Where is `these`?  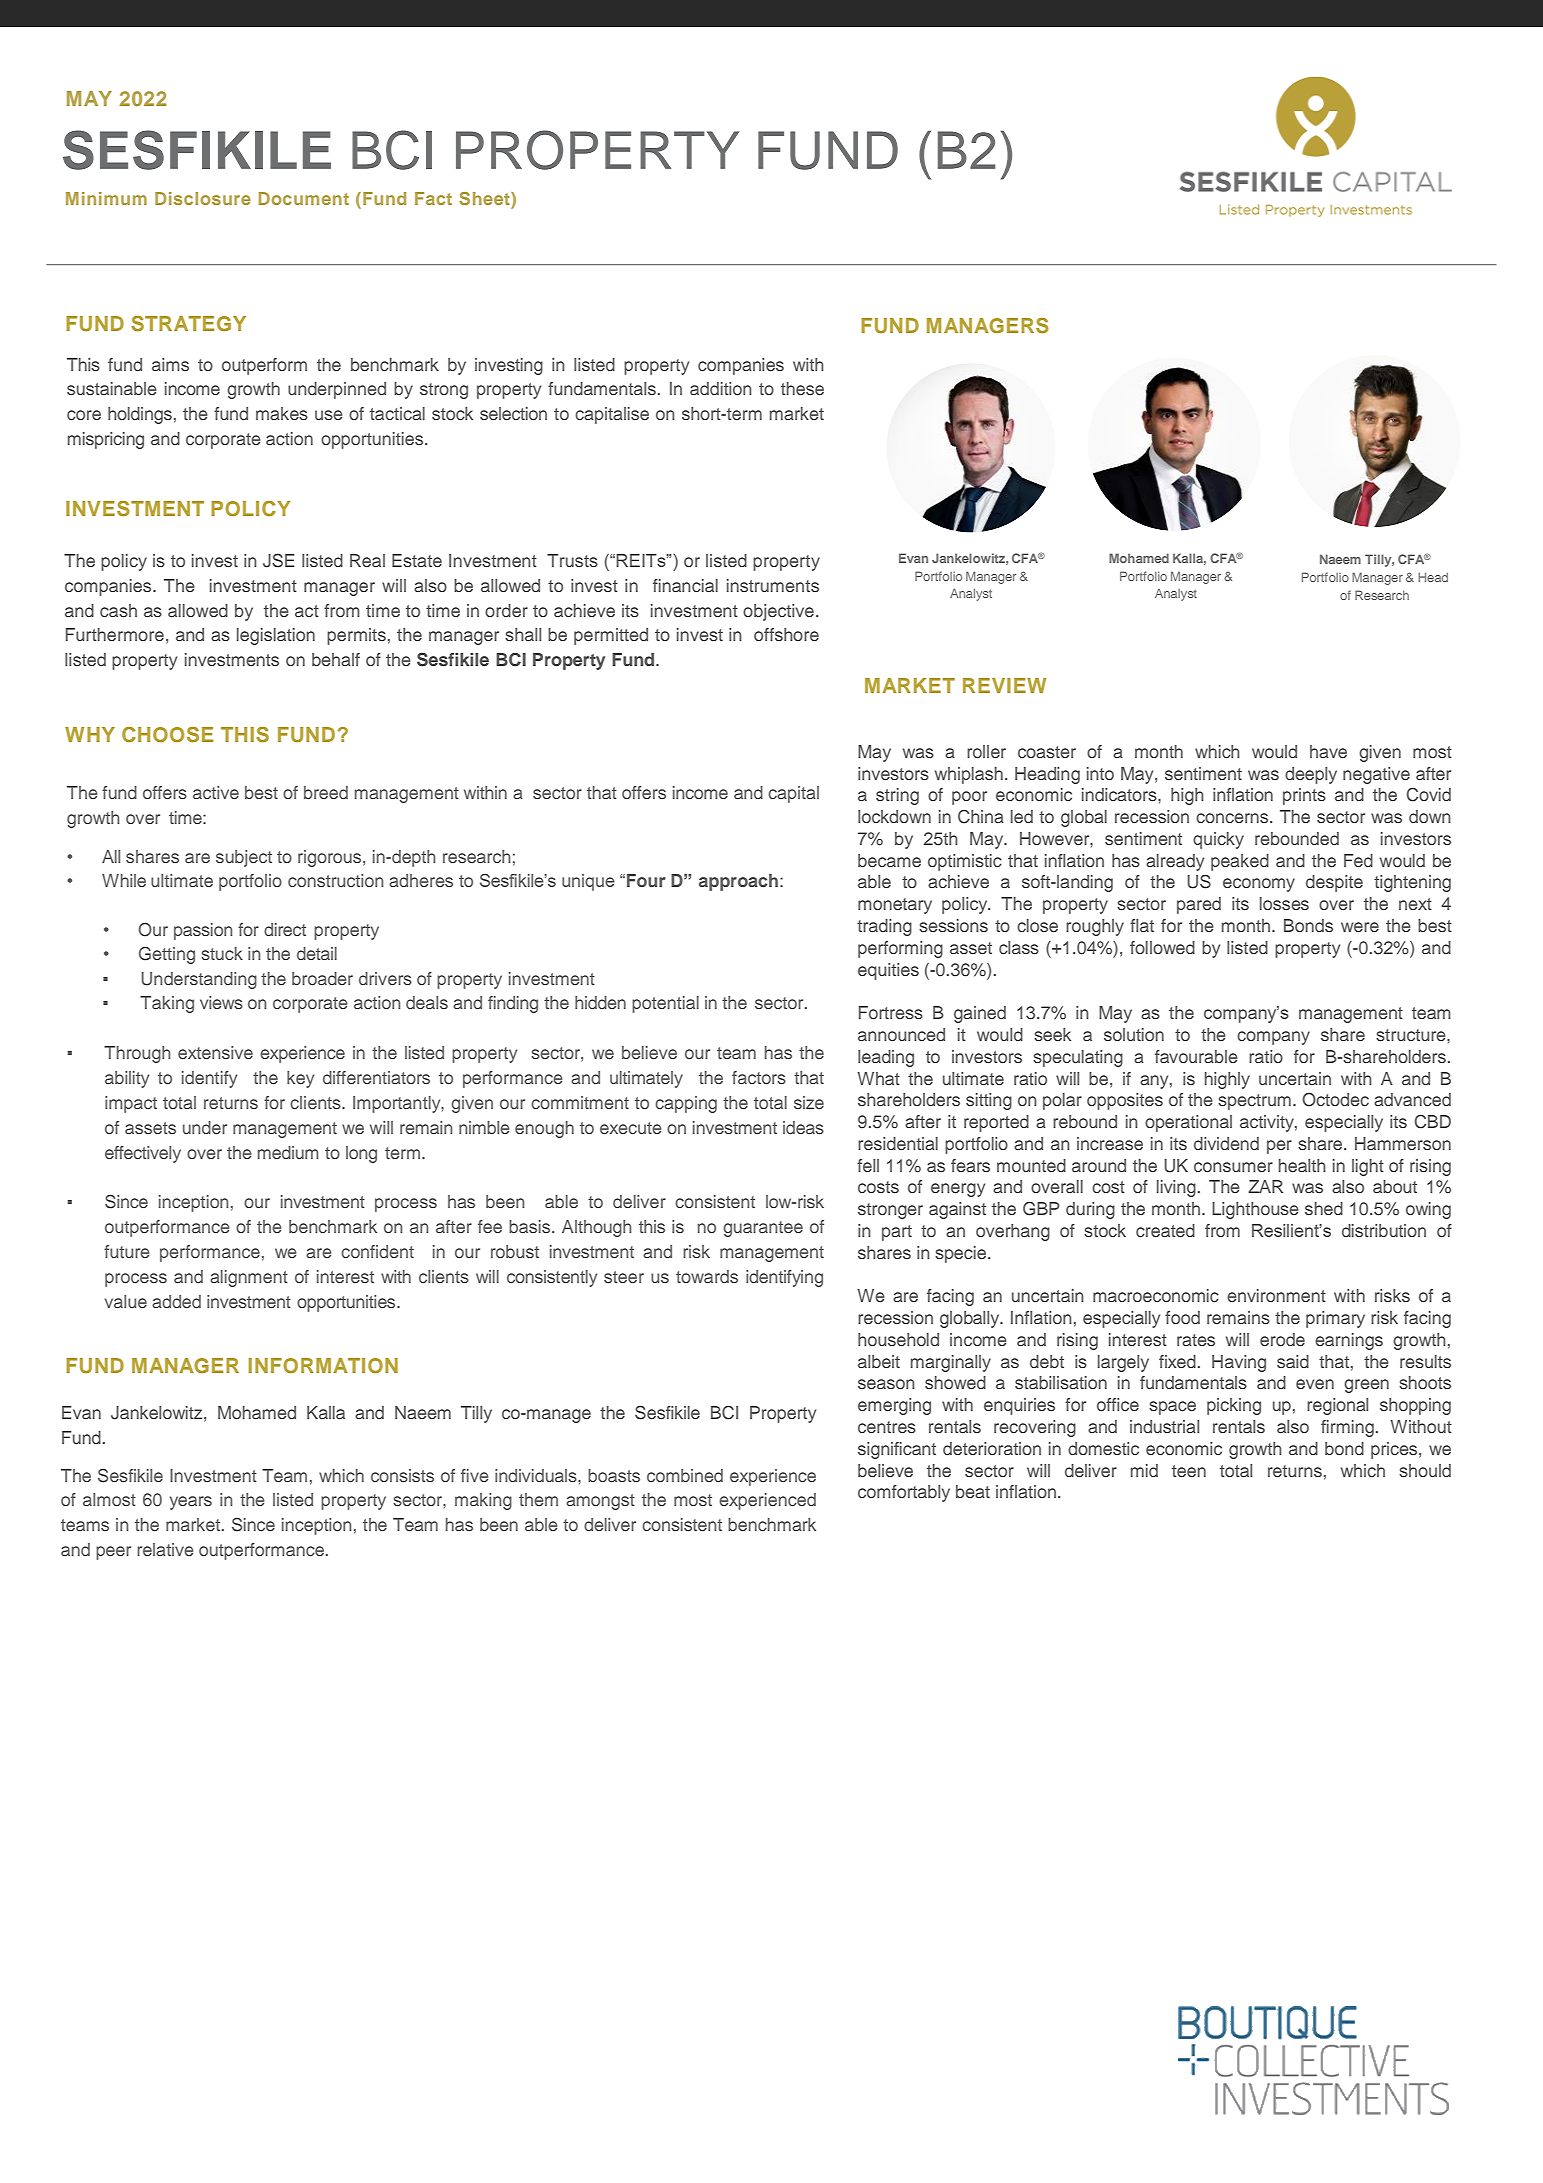 these is located at coordinates (802, 388).
